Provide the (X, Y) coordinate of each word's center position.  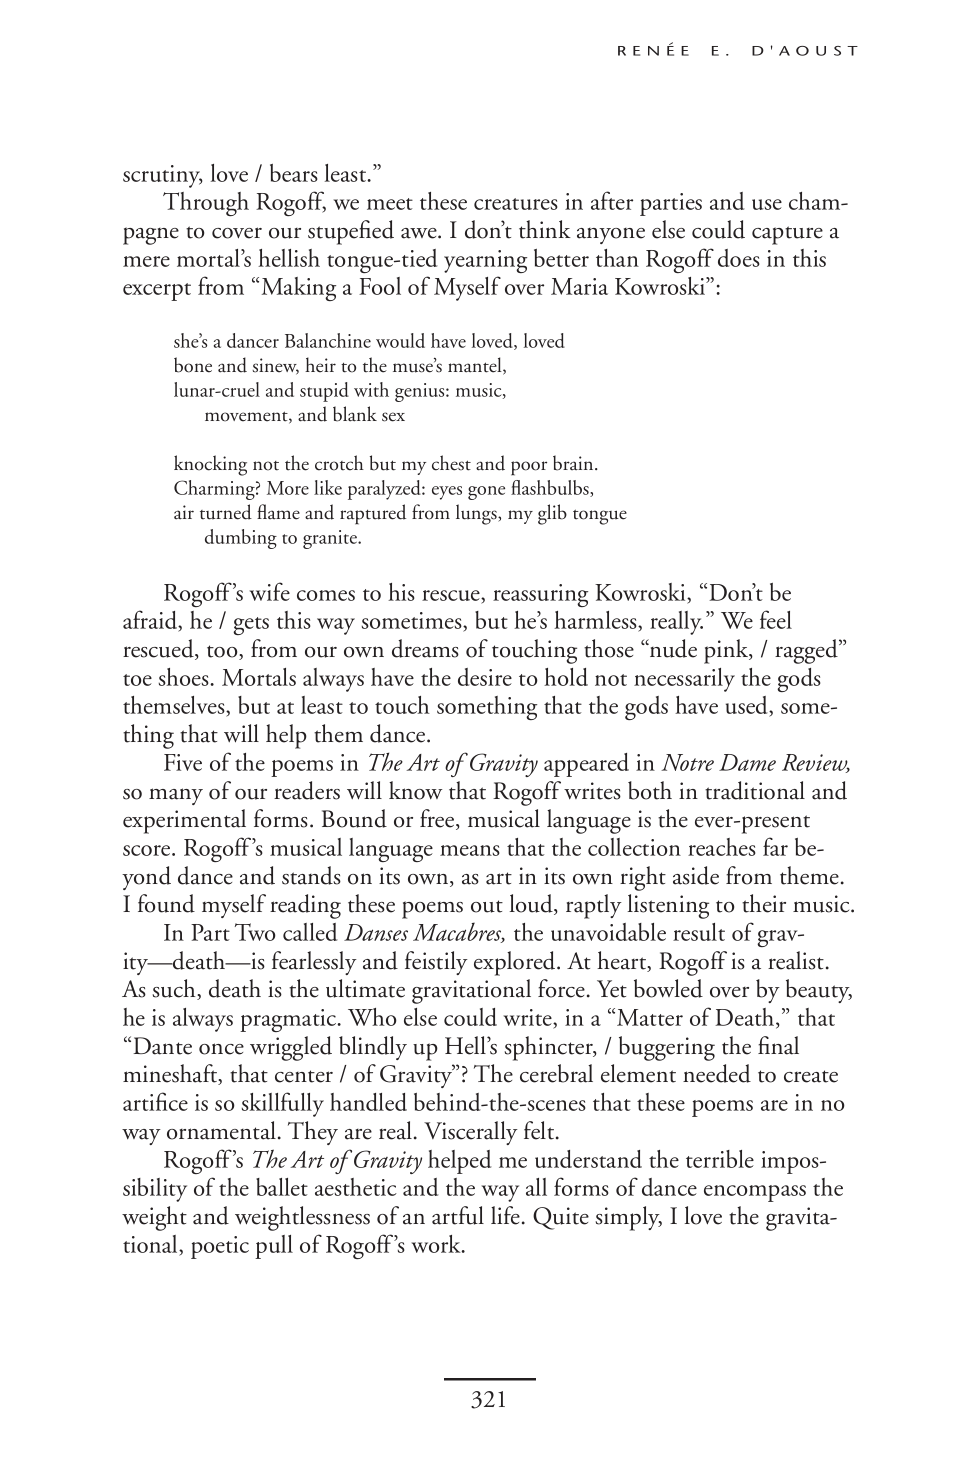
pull (274, 1247)
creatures (516, 204)
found (166, 903)
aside (696, 875)
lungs (477, 514)
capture (787, 235)
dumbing (241, 539)
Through (206, 204)
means (470, 850)
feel (776, 619)
